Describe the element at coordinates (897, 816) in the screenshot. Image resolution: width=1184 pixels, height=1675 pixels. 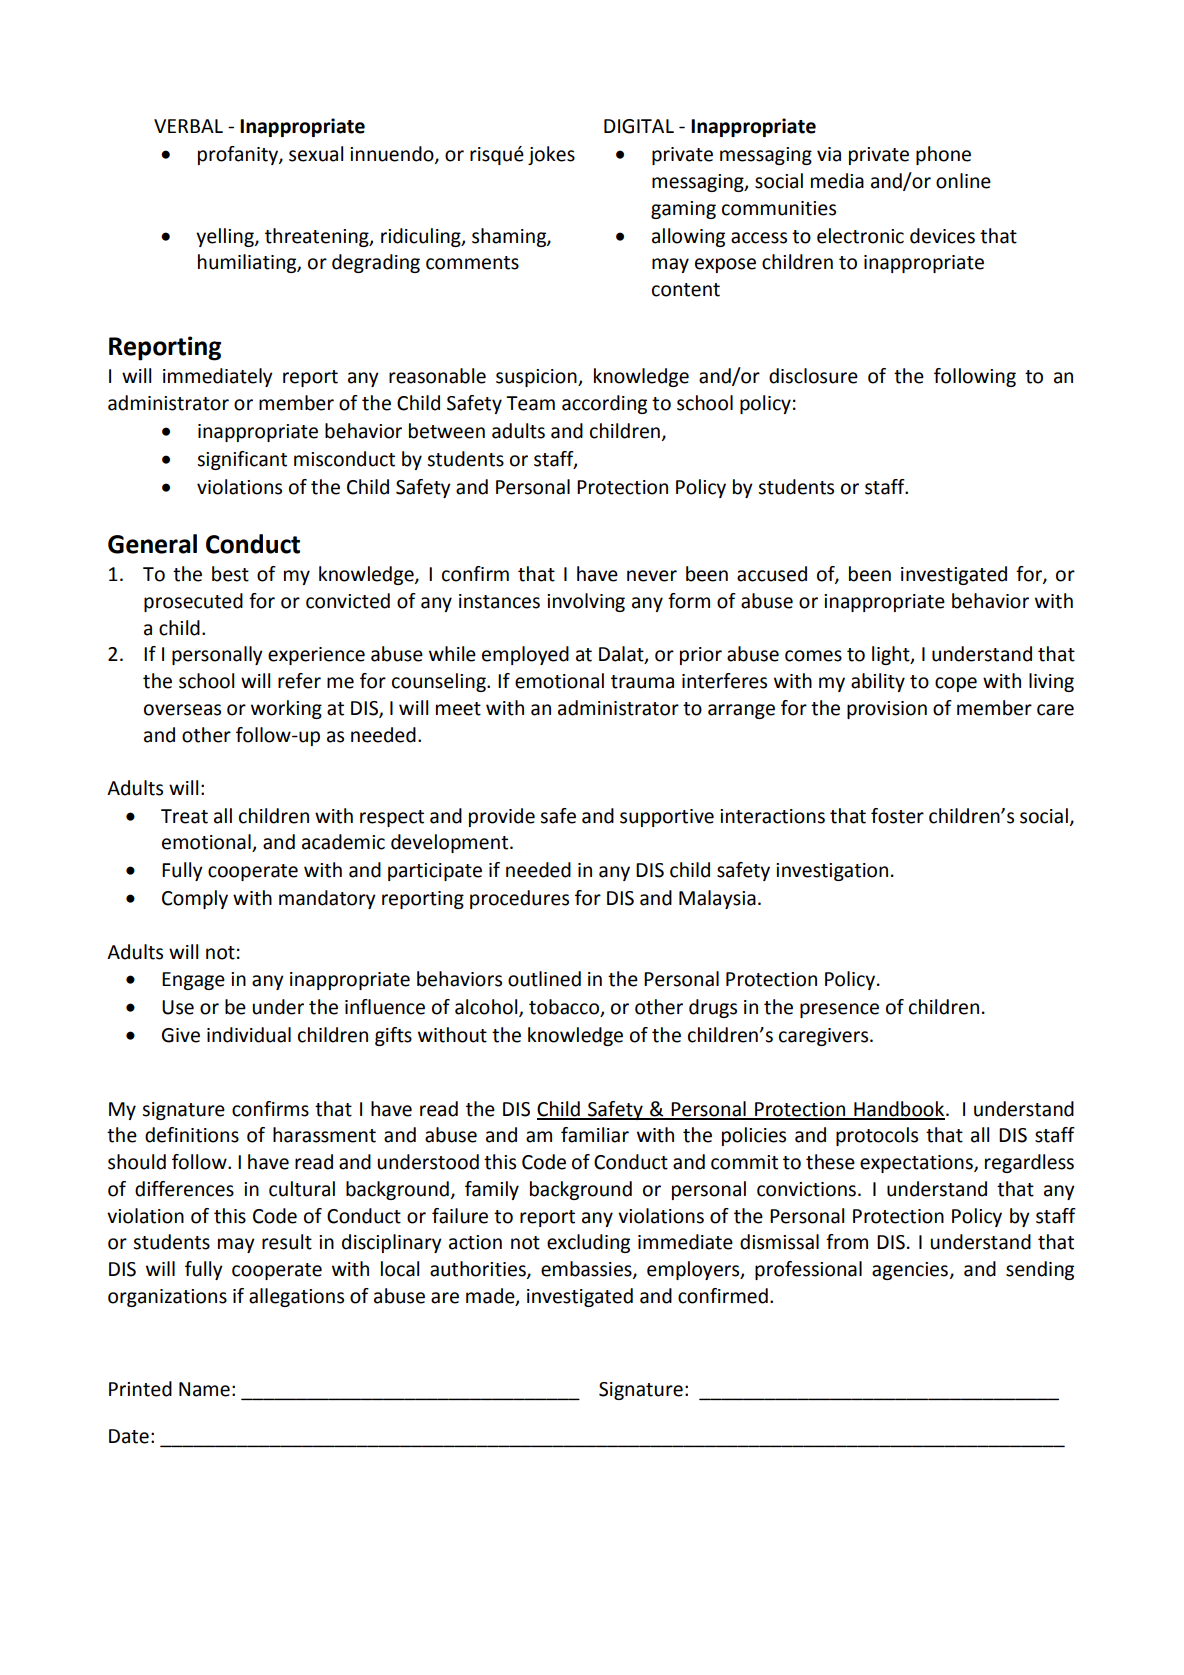
I see `foster` at that location.
